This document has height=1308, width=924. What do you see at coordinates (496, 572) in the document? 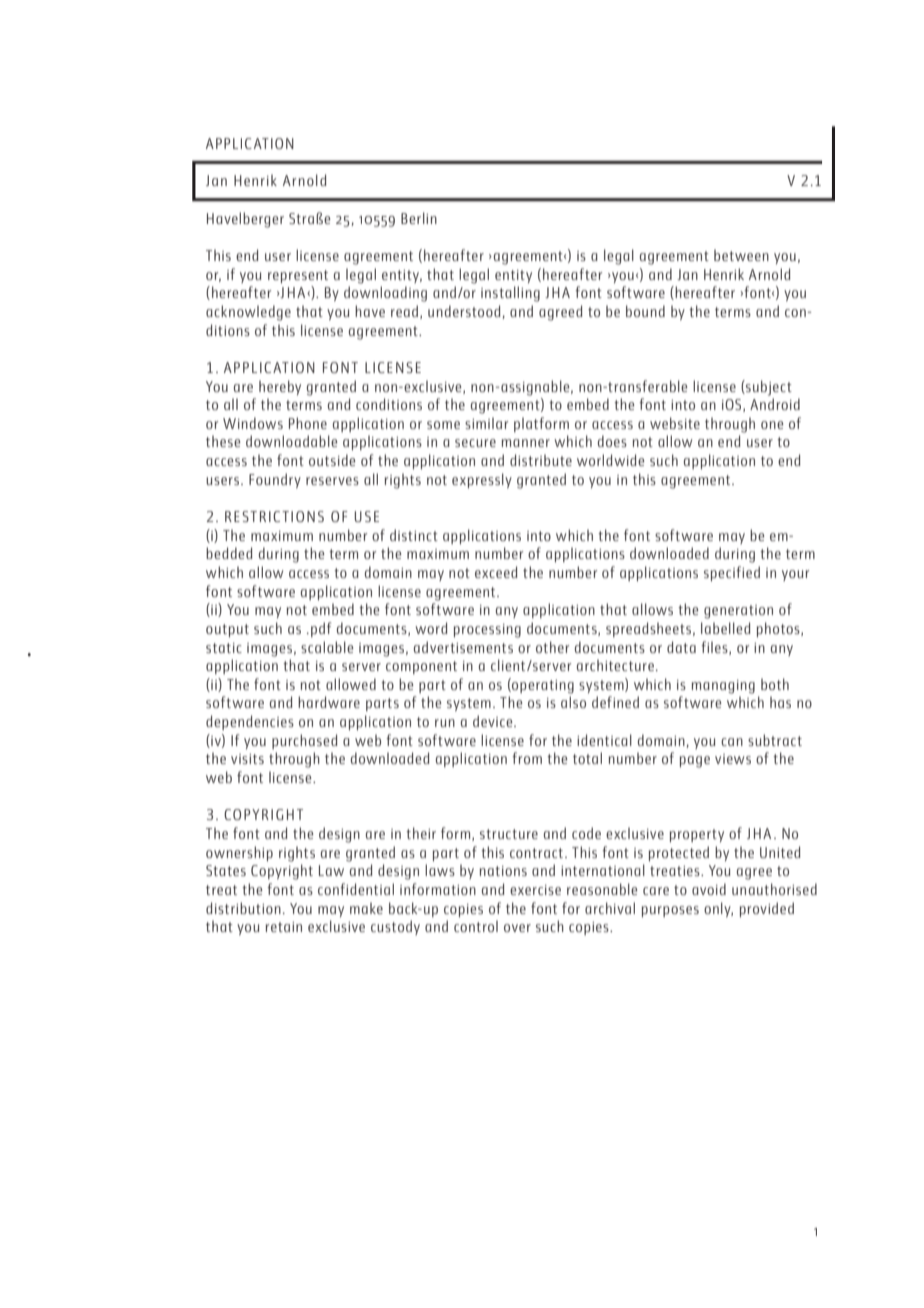
I see `exceed` at bounding box center [496, 572].
